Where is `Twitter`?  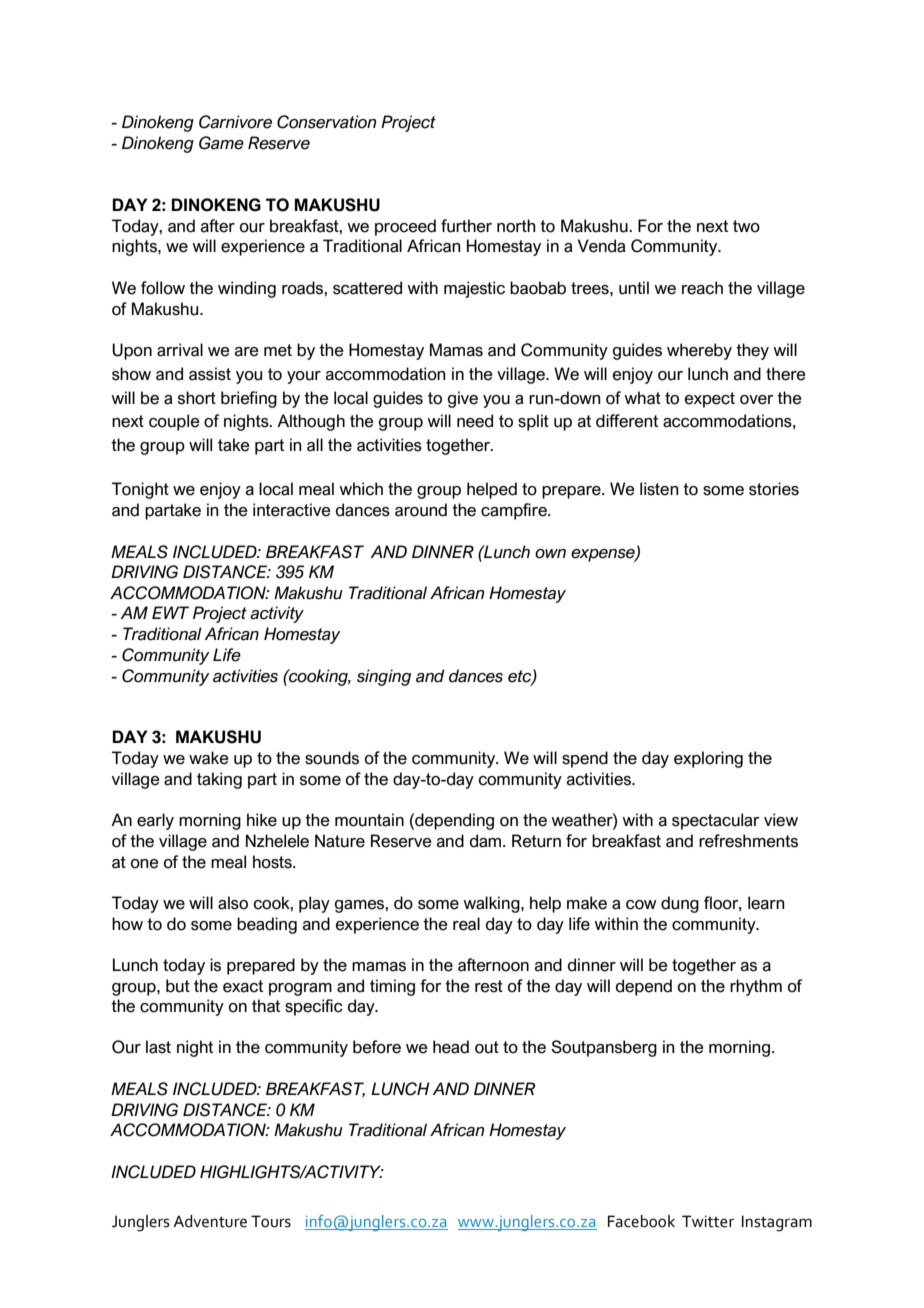 Twitter is located at coordinates (708, 1221).
